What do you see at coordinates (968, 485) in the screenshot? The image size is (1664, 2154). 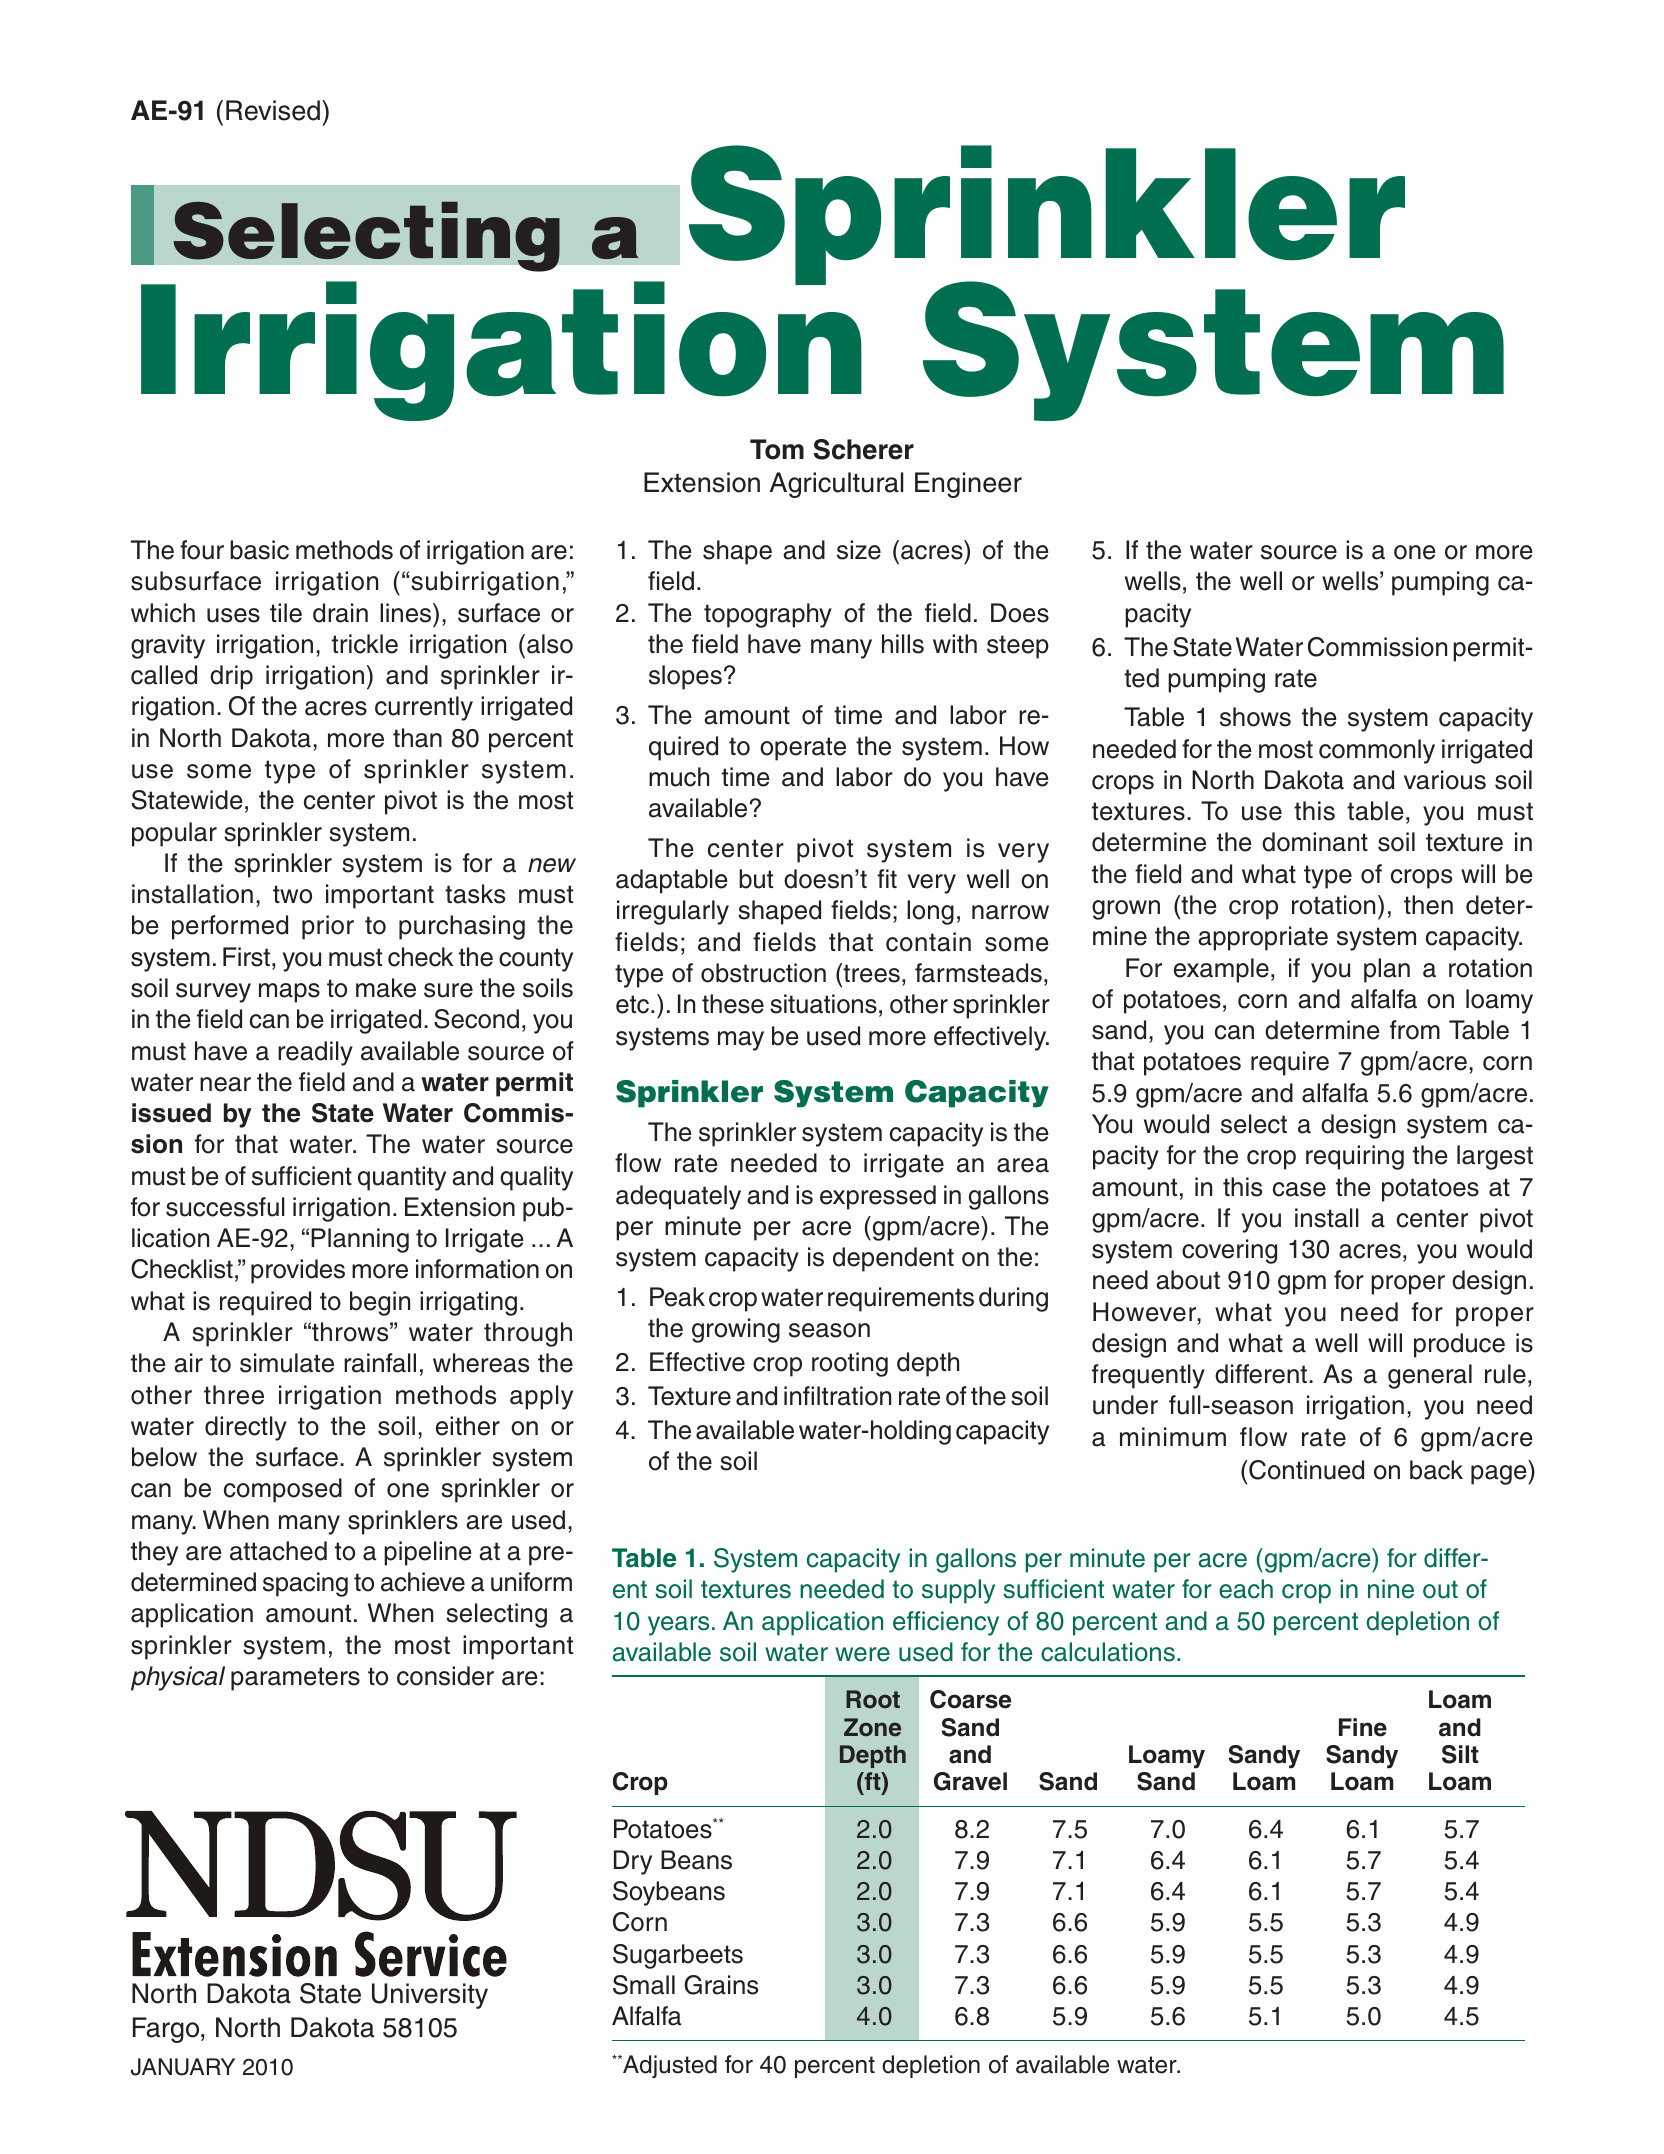 I see `Engineer` at bounding box center [968, 485].
